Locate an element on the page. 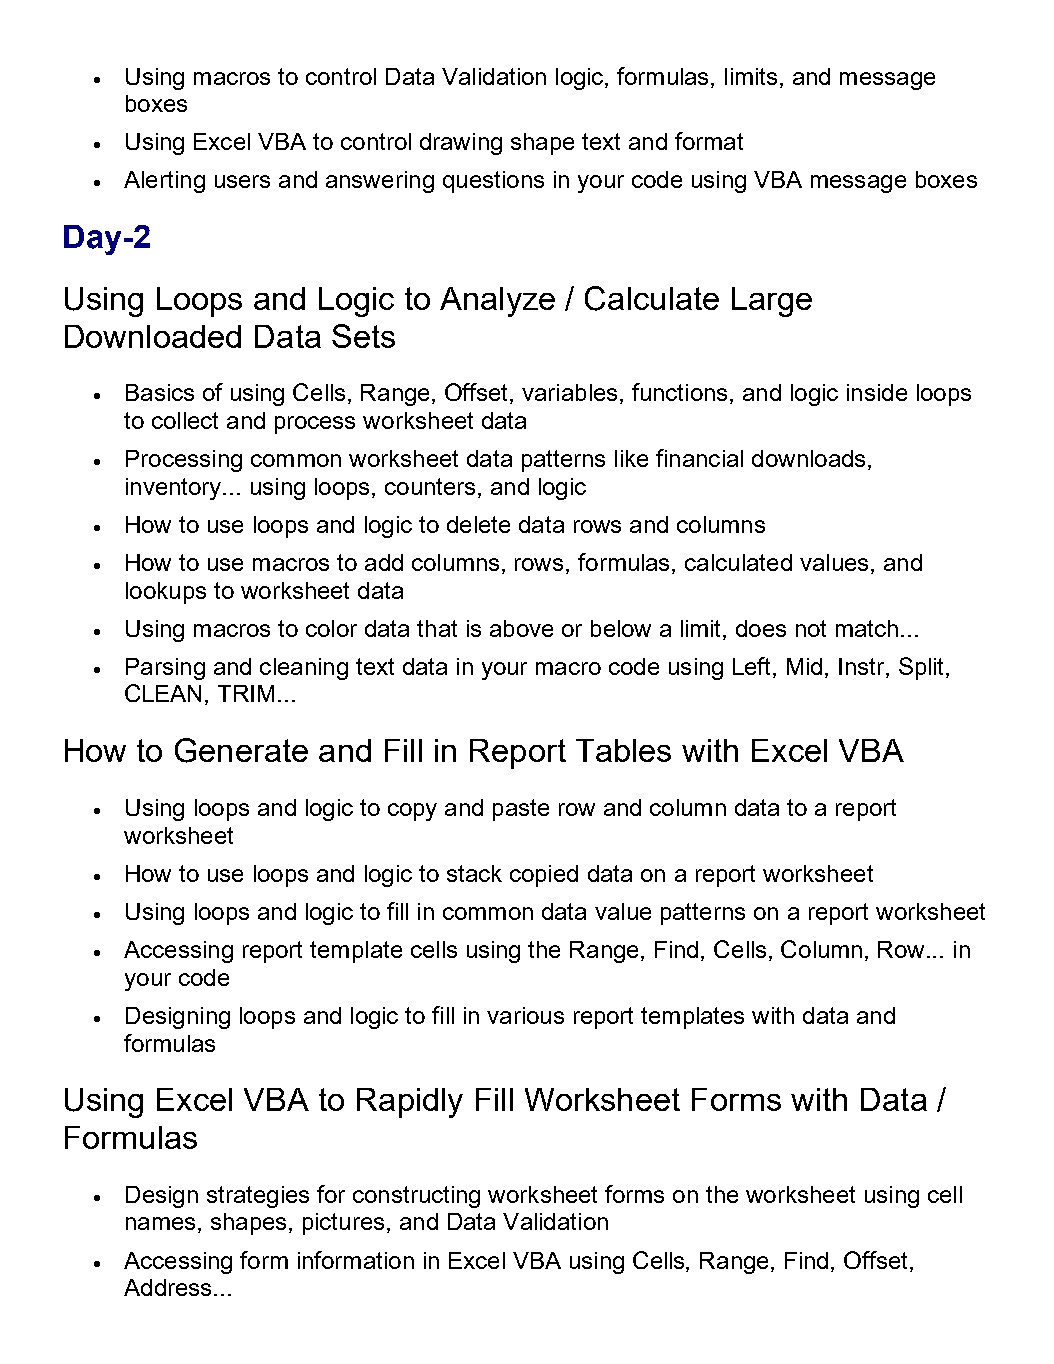 This image has width=1054, height=1364. downloads is located at coordinates (808, 458).
